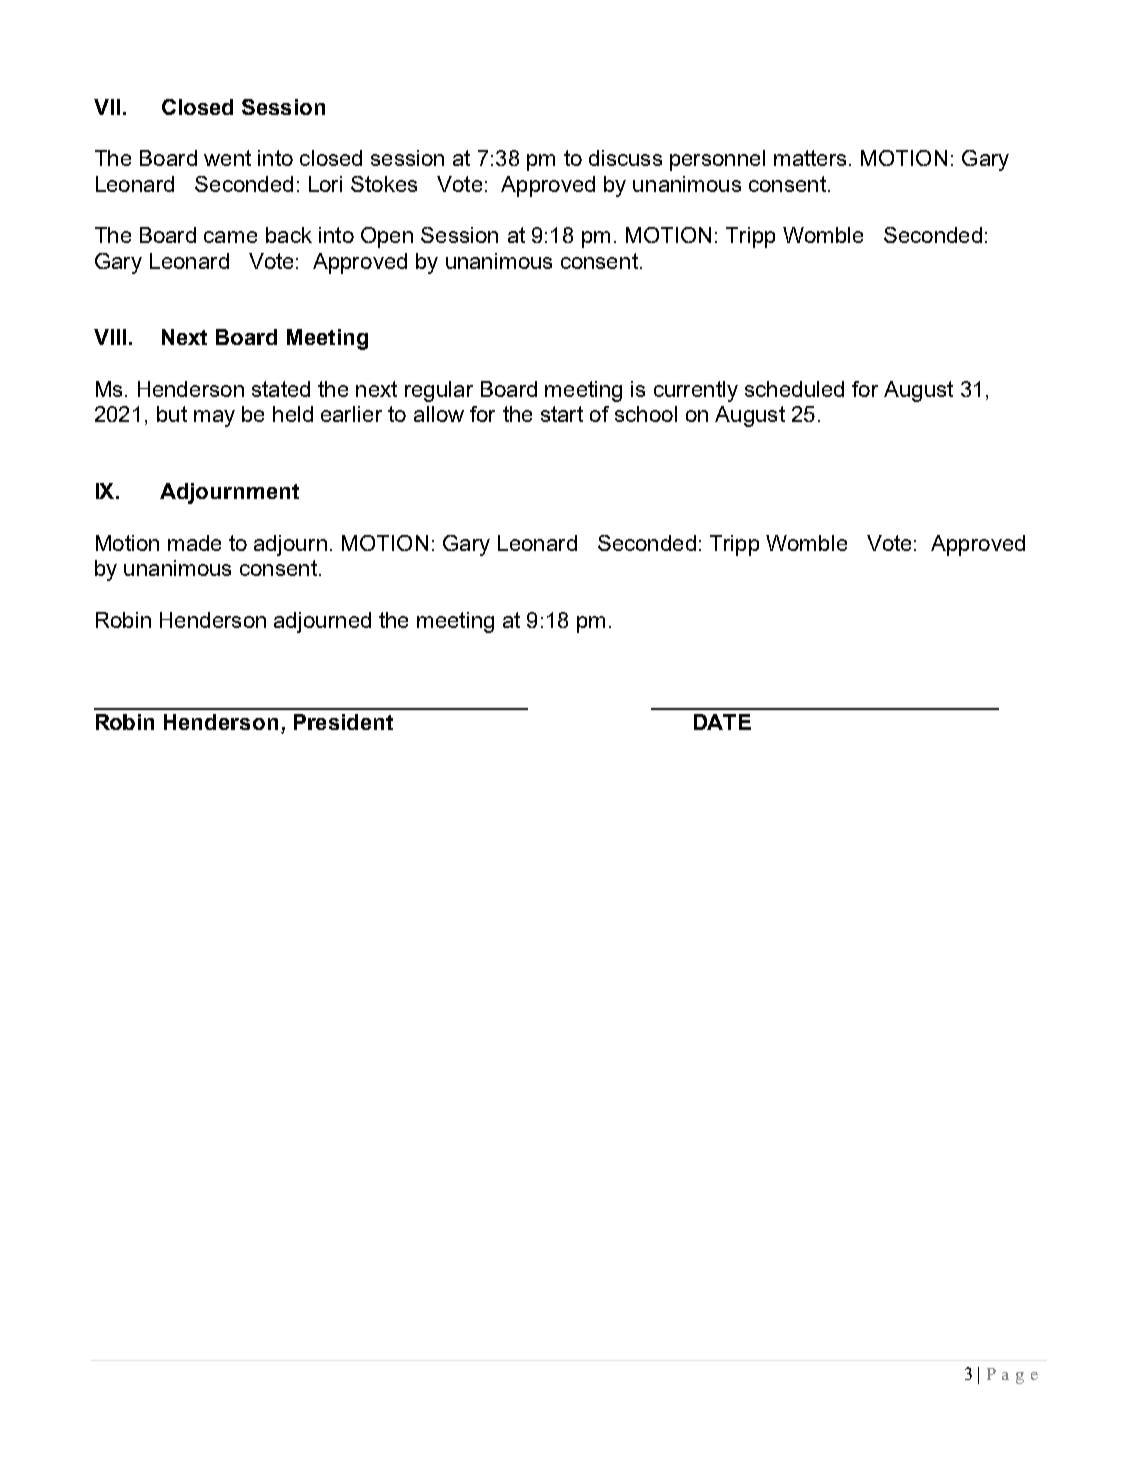 The height and width of the document is (1472, 1138). I want to click on made, so click(194, 543).
